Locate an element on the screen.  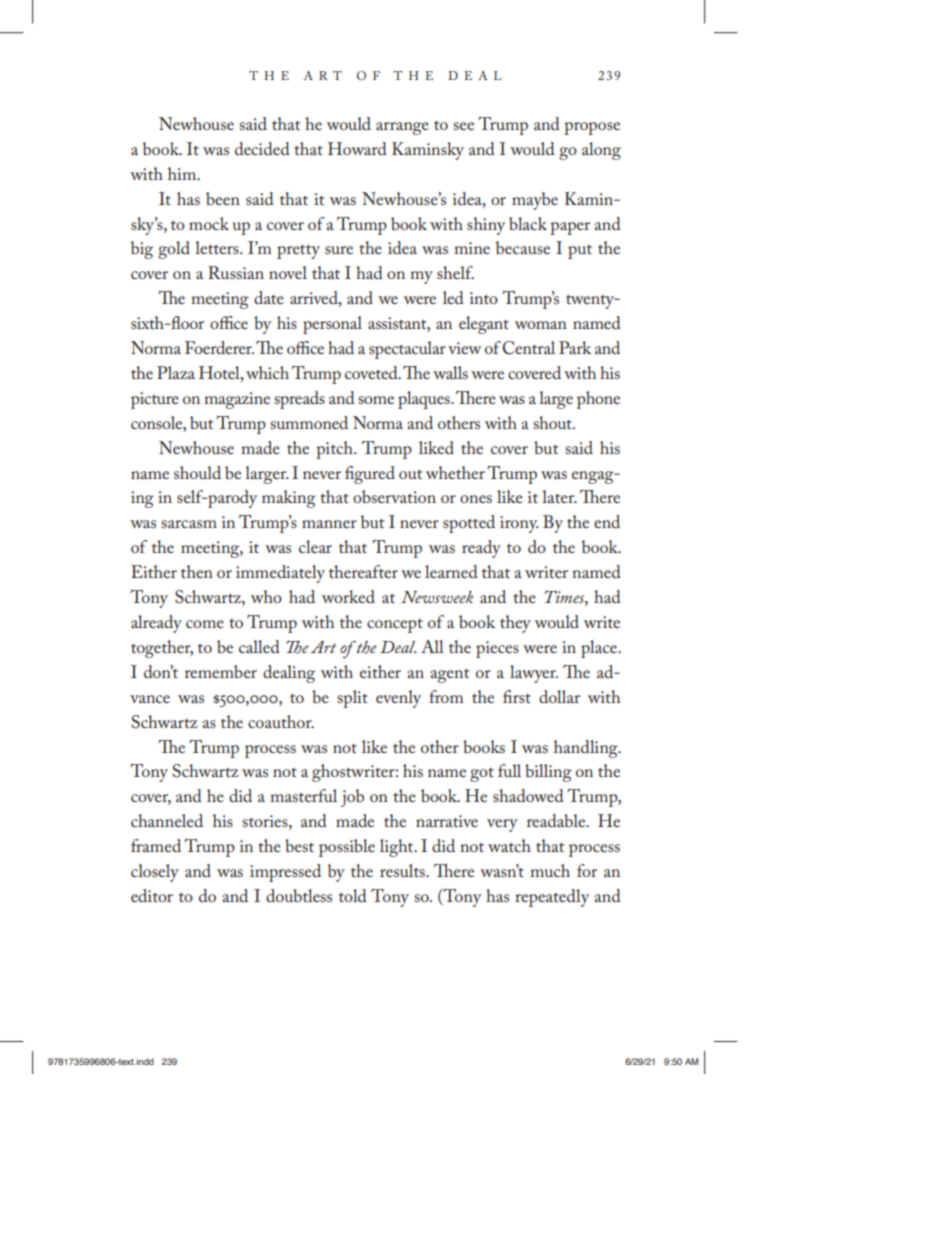
shout is located at coordinates (554, 422).
